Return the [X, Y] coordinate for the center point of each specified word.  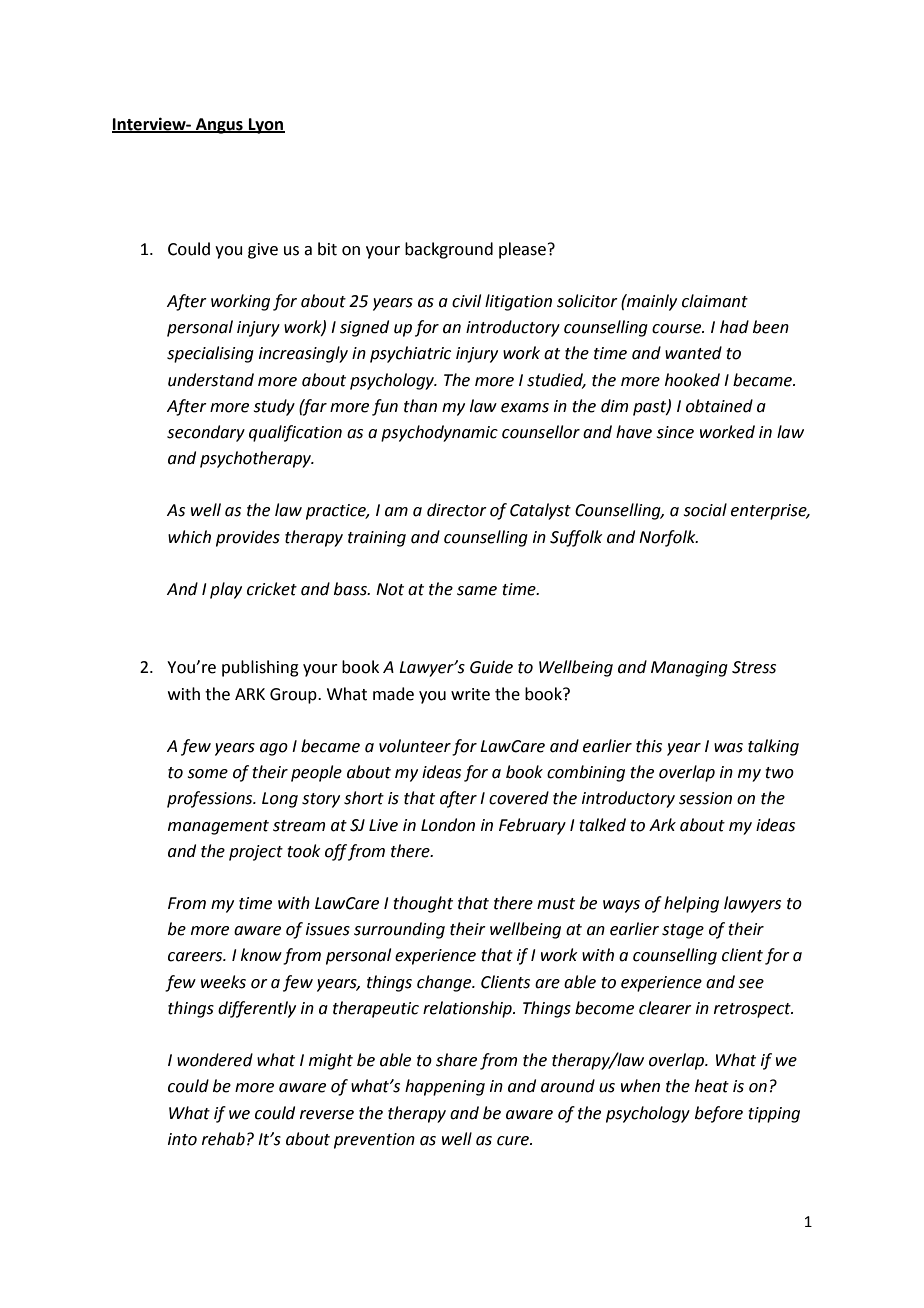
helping [691, 904]
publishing [260, 668]
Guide [491, 667]
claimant [715, 301]
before [719, 1114]
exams [525, 408]
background [449, 250]
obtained [719, 406]
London [448, 825]
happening [445, 1087]
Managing [689, 669]
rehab [223, 1139]
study [274, 407]
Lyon [265, 126]
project [256, 853]
